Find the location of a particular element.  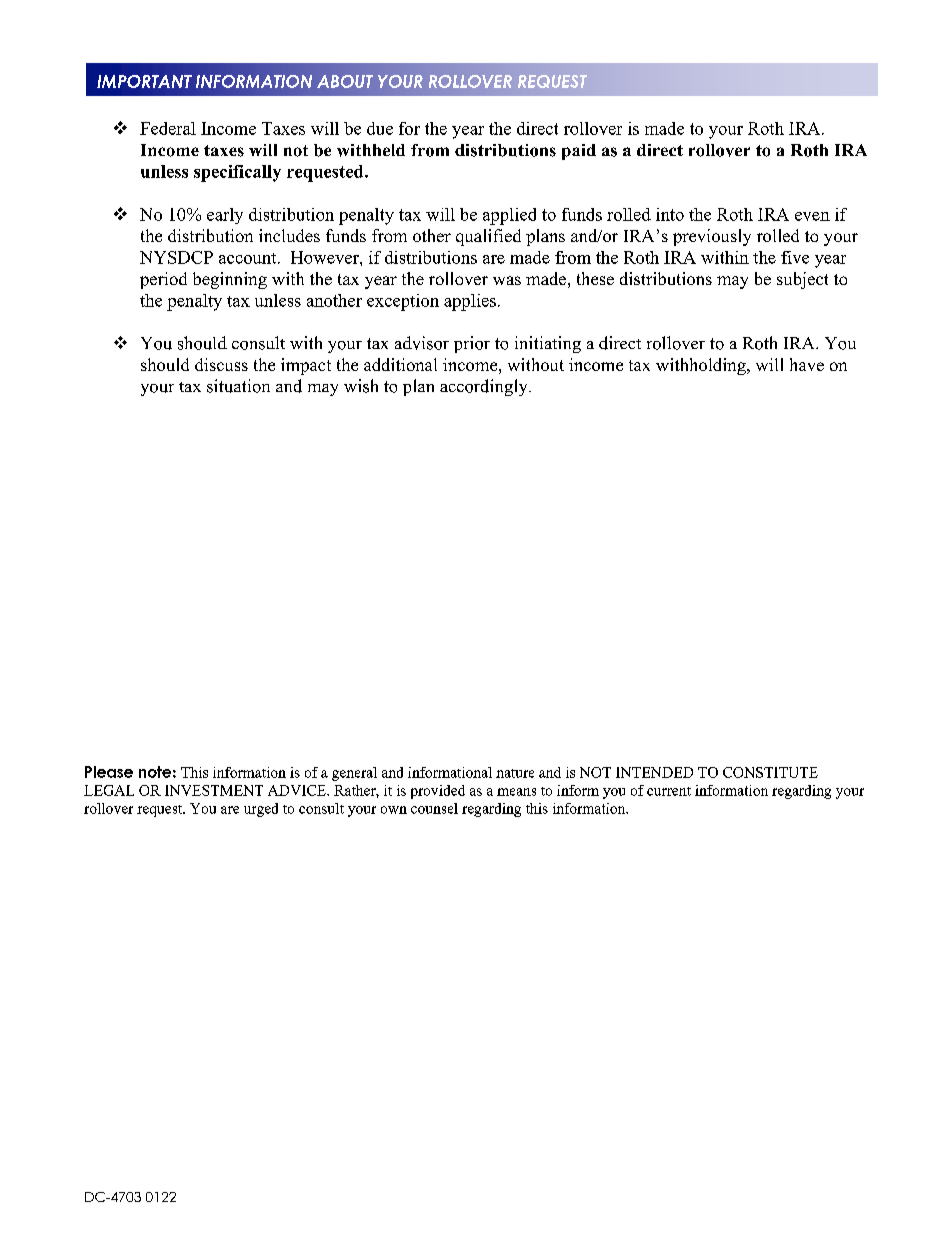

accordingly is located at coordinates (485, 387).
